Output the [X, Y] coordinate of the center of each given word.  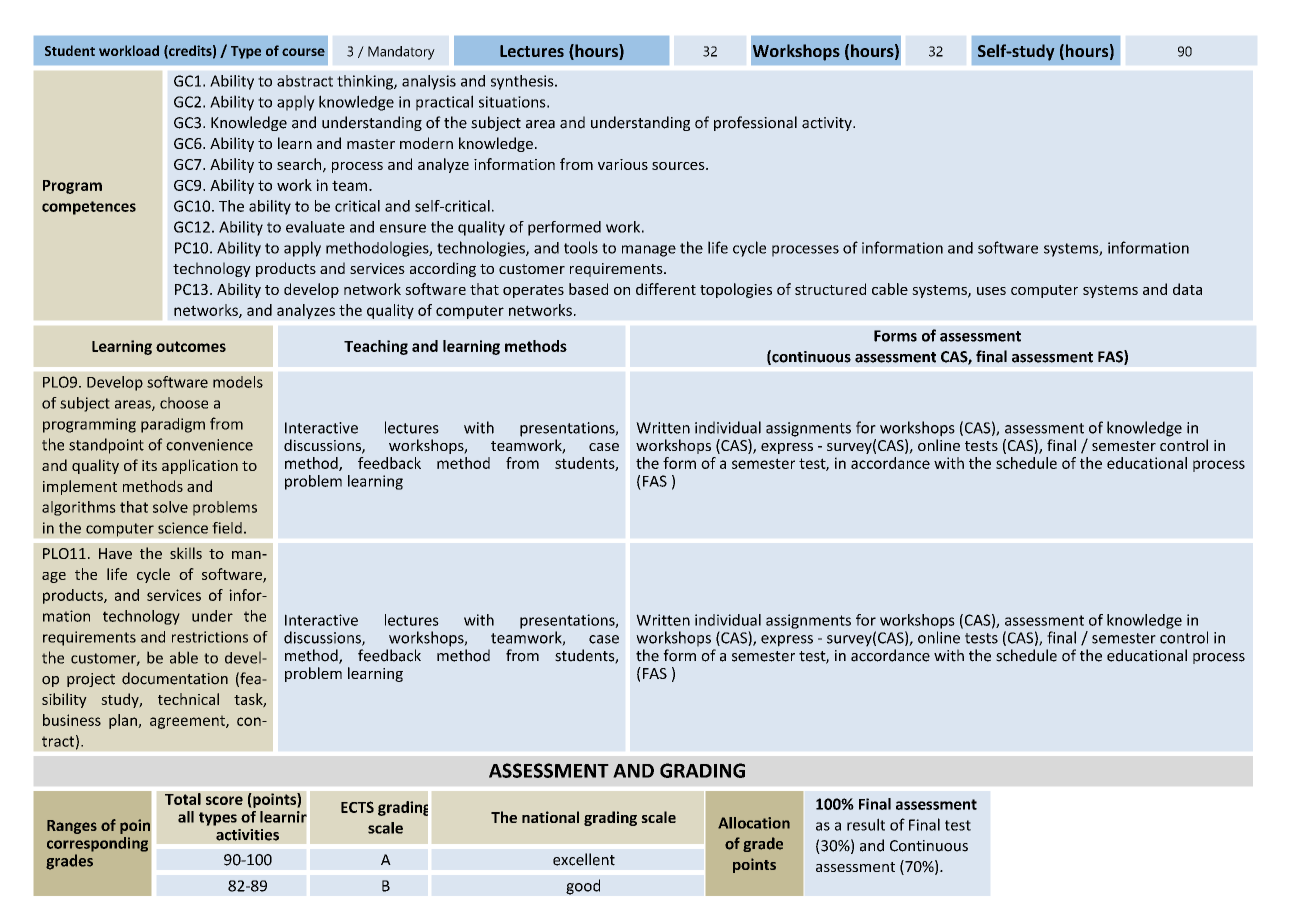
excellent [584, 859]
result [866, 824]
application [200, 466]
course [303, 52]
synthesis [523, 82]
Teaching [376, 347]
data [1187, 289]
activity [828, 124]
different [666, 289]
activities [247, 835]
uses [991, 291]
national [550, 817]
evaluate [315, 227]
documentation [175, 678]
